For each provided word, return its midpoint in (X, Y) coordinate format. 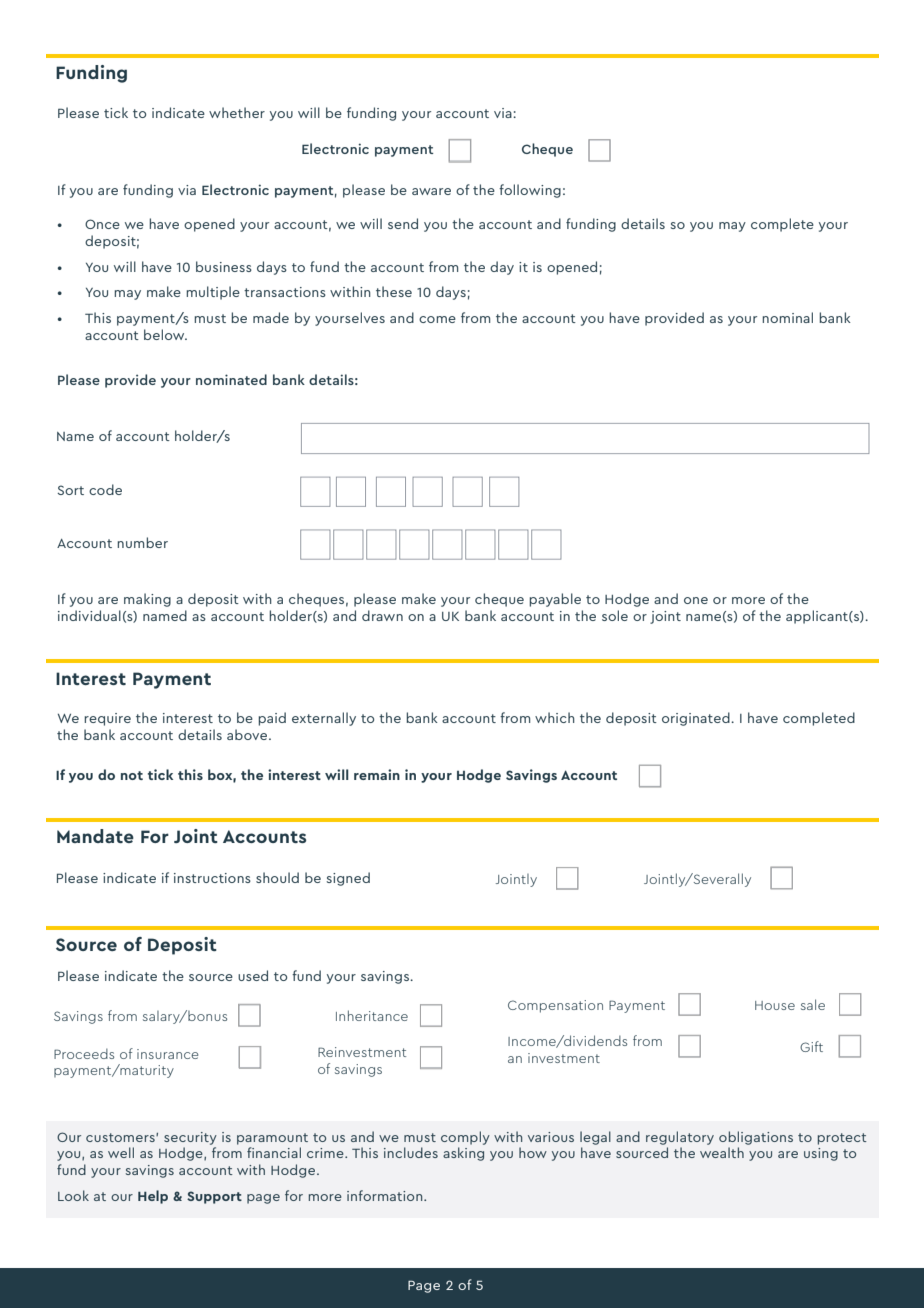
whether (237, 112)
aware (431, 191)
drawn (382, 615)
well (121, 1152)
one (696, 600)
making (147, 600)
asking (463, 1154)
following (530, 191)
